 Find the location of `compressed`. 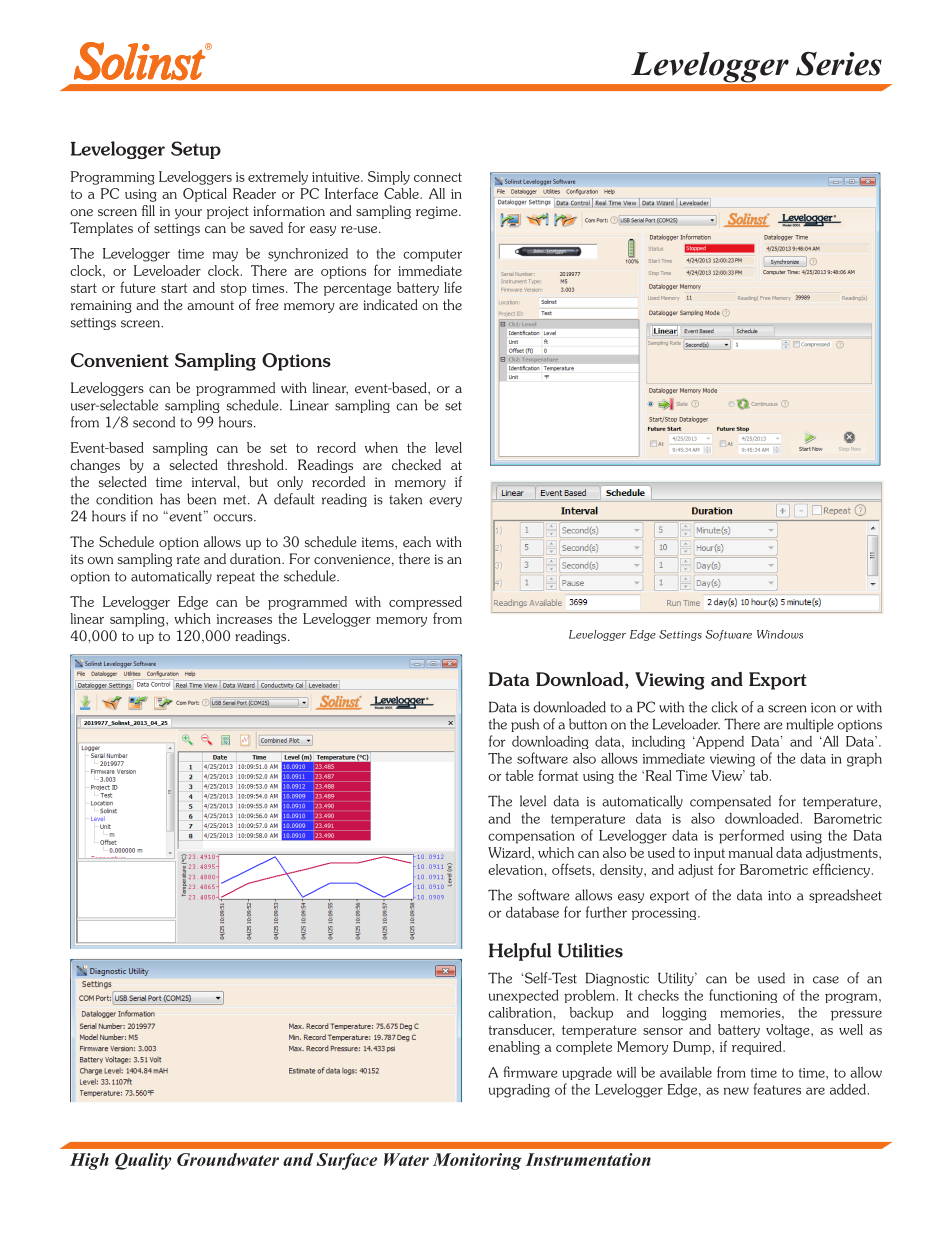

compressed is located at coordinates (425, 603).
